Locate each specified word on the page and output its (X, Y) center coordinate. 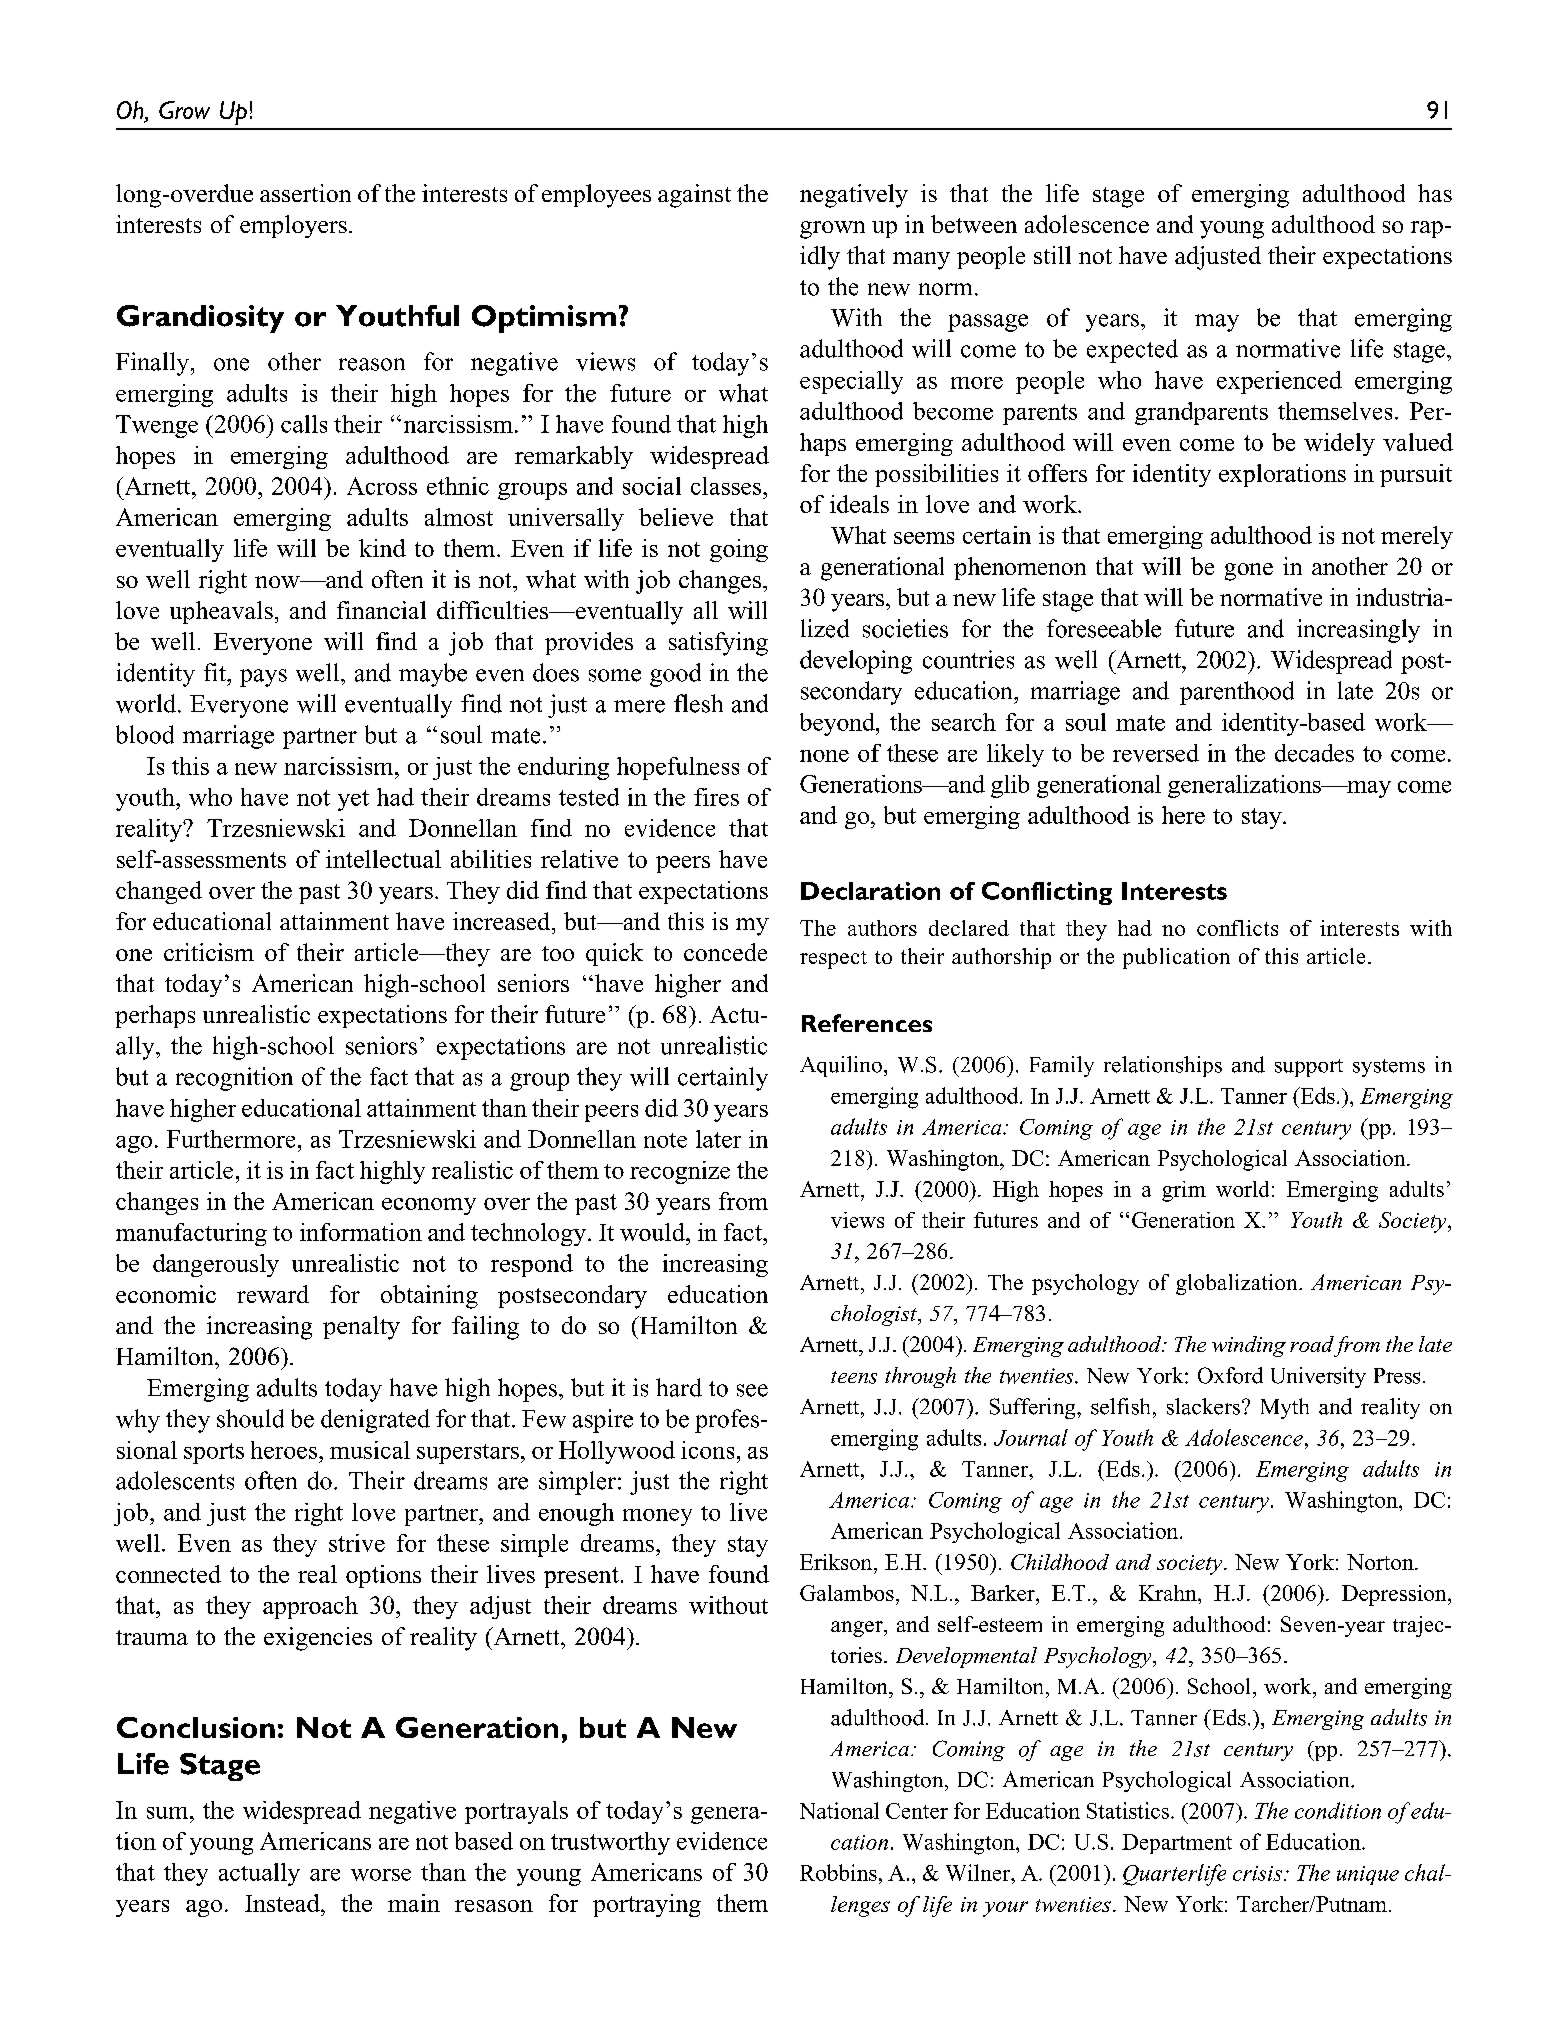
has (1435, 193)
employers (293, 226)
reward (273, 1294)
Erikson (837, 1562)
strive (357, 1543)
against (694, 196)
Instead (283, 1903)
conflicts (1237, 928)
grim (1184, 1191)
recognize (680, 1172)
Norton (1381, 1562)
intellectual (383, 859)
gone (1249, 572)
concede (725, 952)
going (739, 550)
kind (382, 548)
